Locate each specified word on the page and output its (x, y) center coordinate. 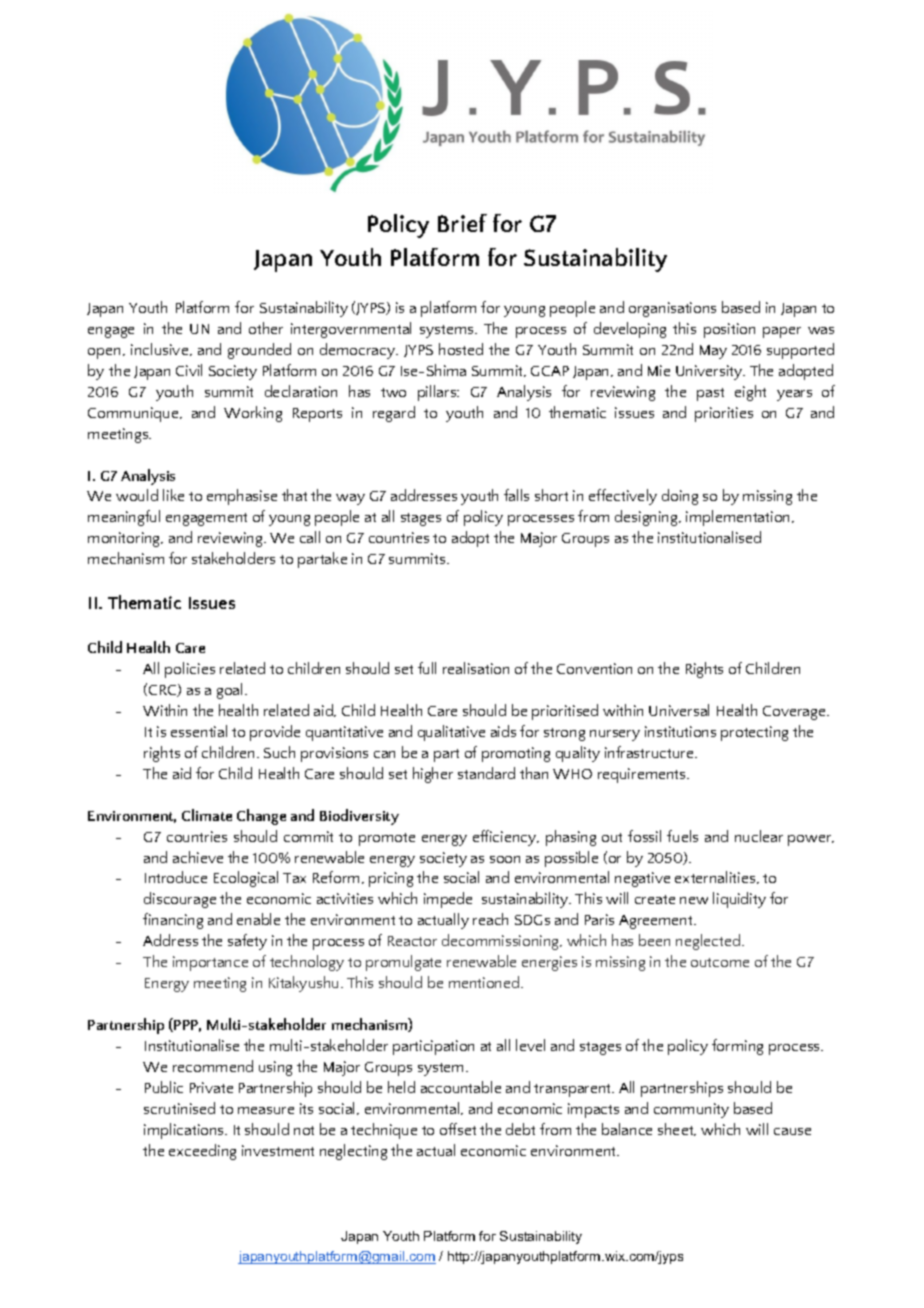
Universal (679, 710)
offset (458, 1129)
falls (516, 495)
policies (190, 670)
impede (448, 900)
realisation (476, 668)
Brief (462, 223)
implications (185, 1131)
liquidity (739, 900)
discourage (180, 900)
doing (680, 497)
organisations (672, 309)
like (173, 495)
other (266, 328)
